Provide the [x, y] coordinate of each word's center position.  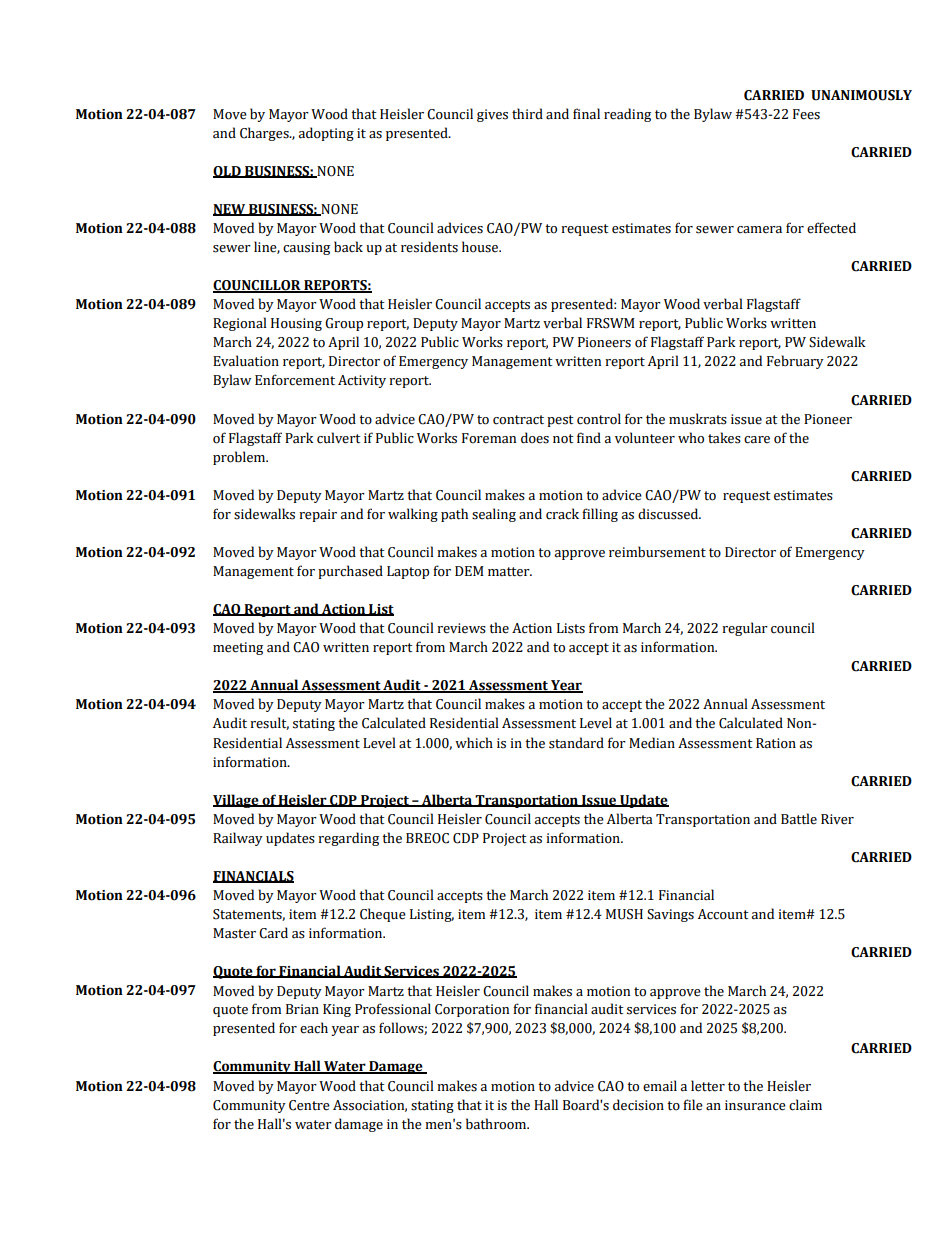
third [527, 113]
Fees [806, 114]
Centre [309, 1105]
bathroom [497, 1124]
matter [510, 572]
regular [745, 629]
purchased [350, 572]
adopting [326, 134]
